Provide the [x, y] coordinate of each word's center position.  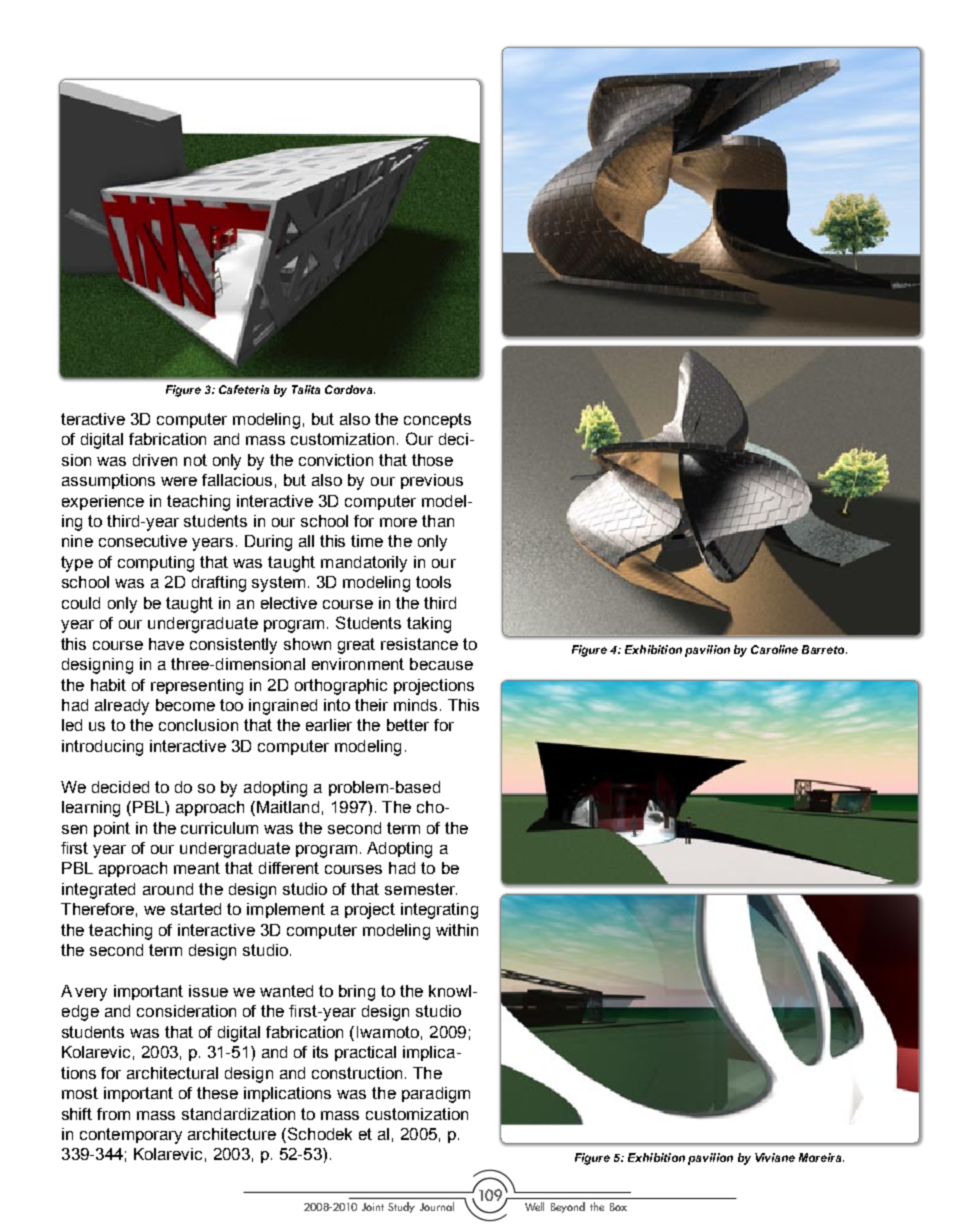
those [432, 460]
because [441, 664]
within [457, 930]
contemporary [131, 1136]
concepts [437, 420]
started [196, 909]
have [166, 644]
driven [155, 460]
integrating [439, 911]
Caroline [774, 649]
